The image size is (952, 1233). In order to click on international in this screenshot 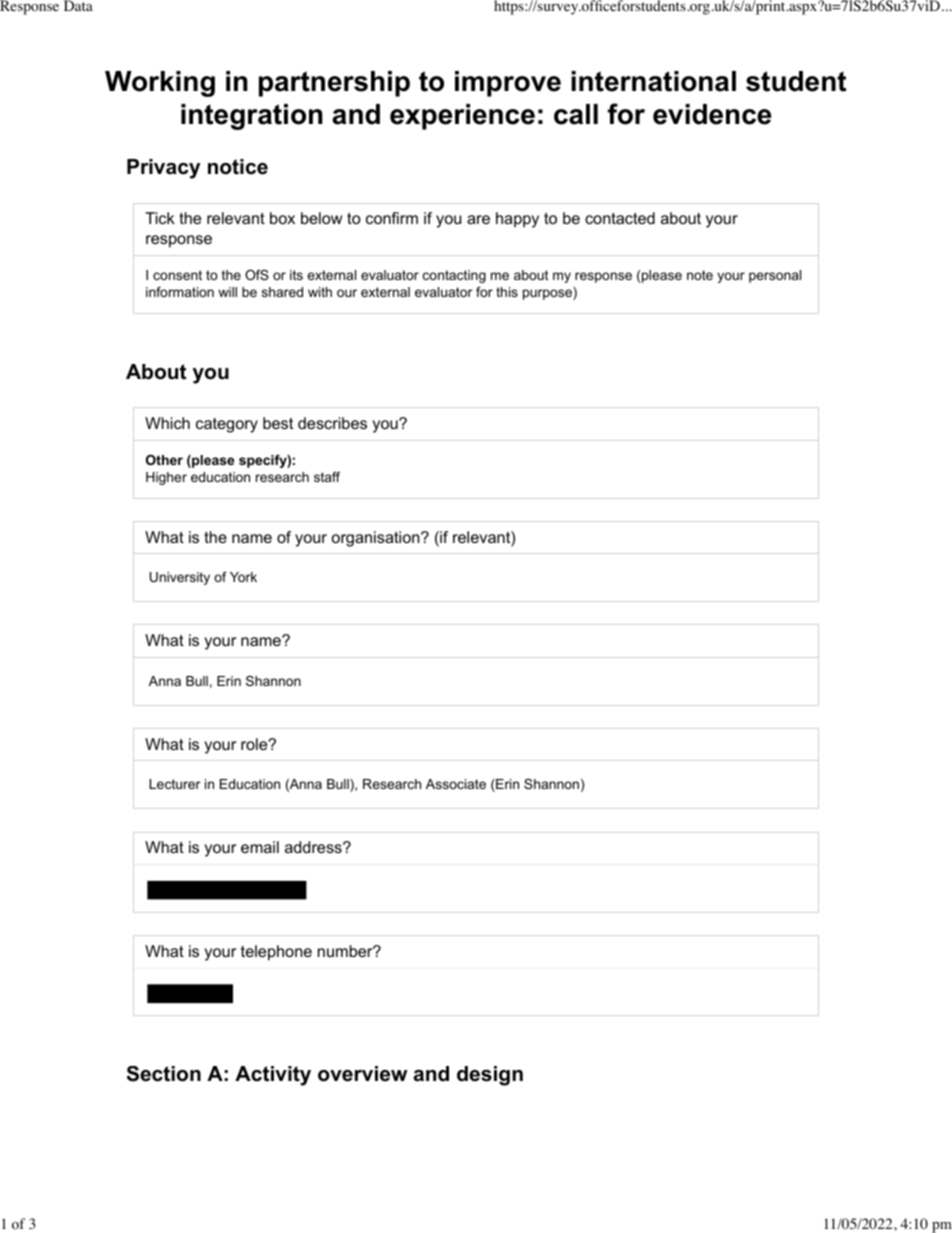, I will do `click(653, 81)`.
